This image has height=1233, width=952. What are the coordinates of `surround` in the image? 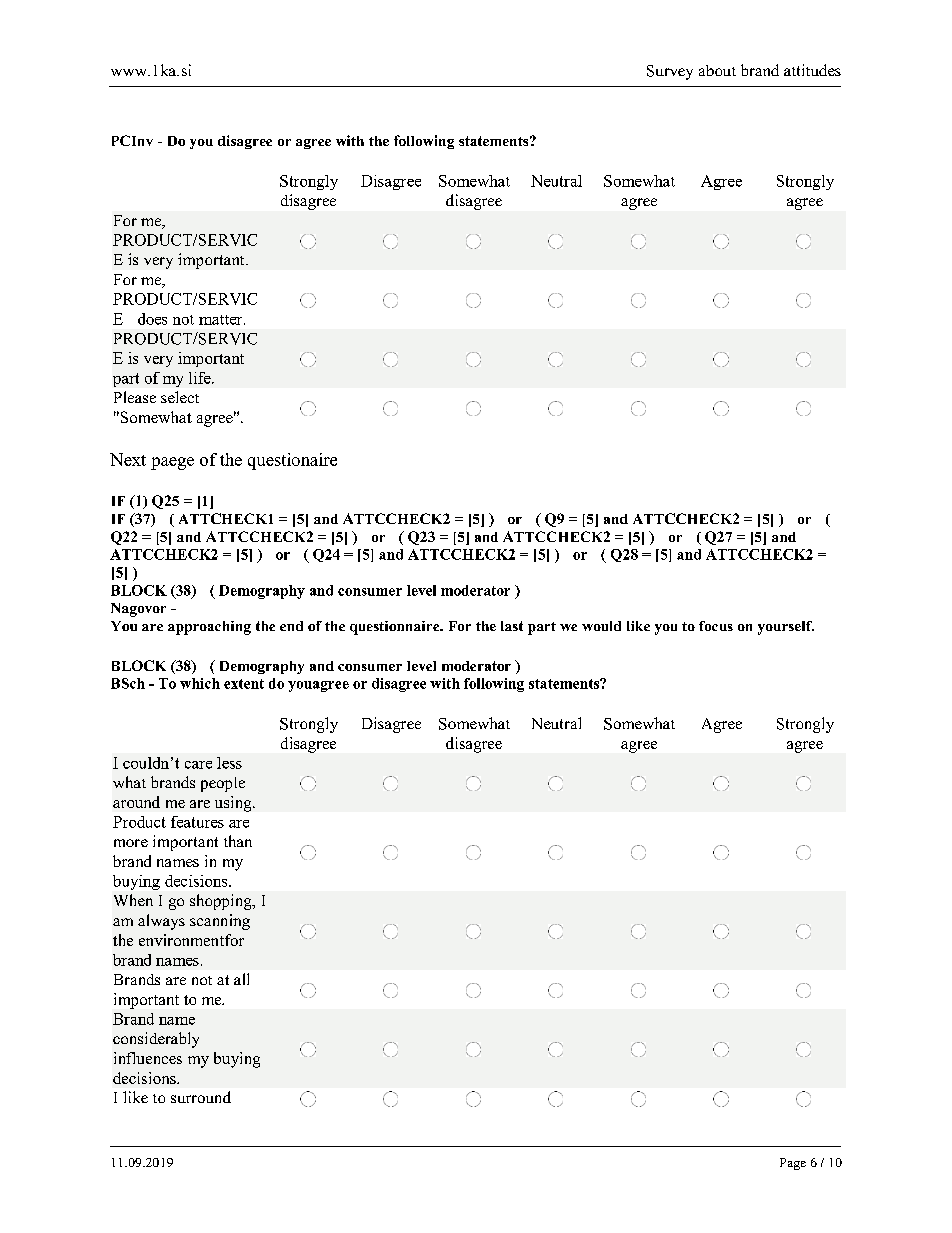 It's located at (201, 1097).
